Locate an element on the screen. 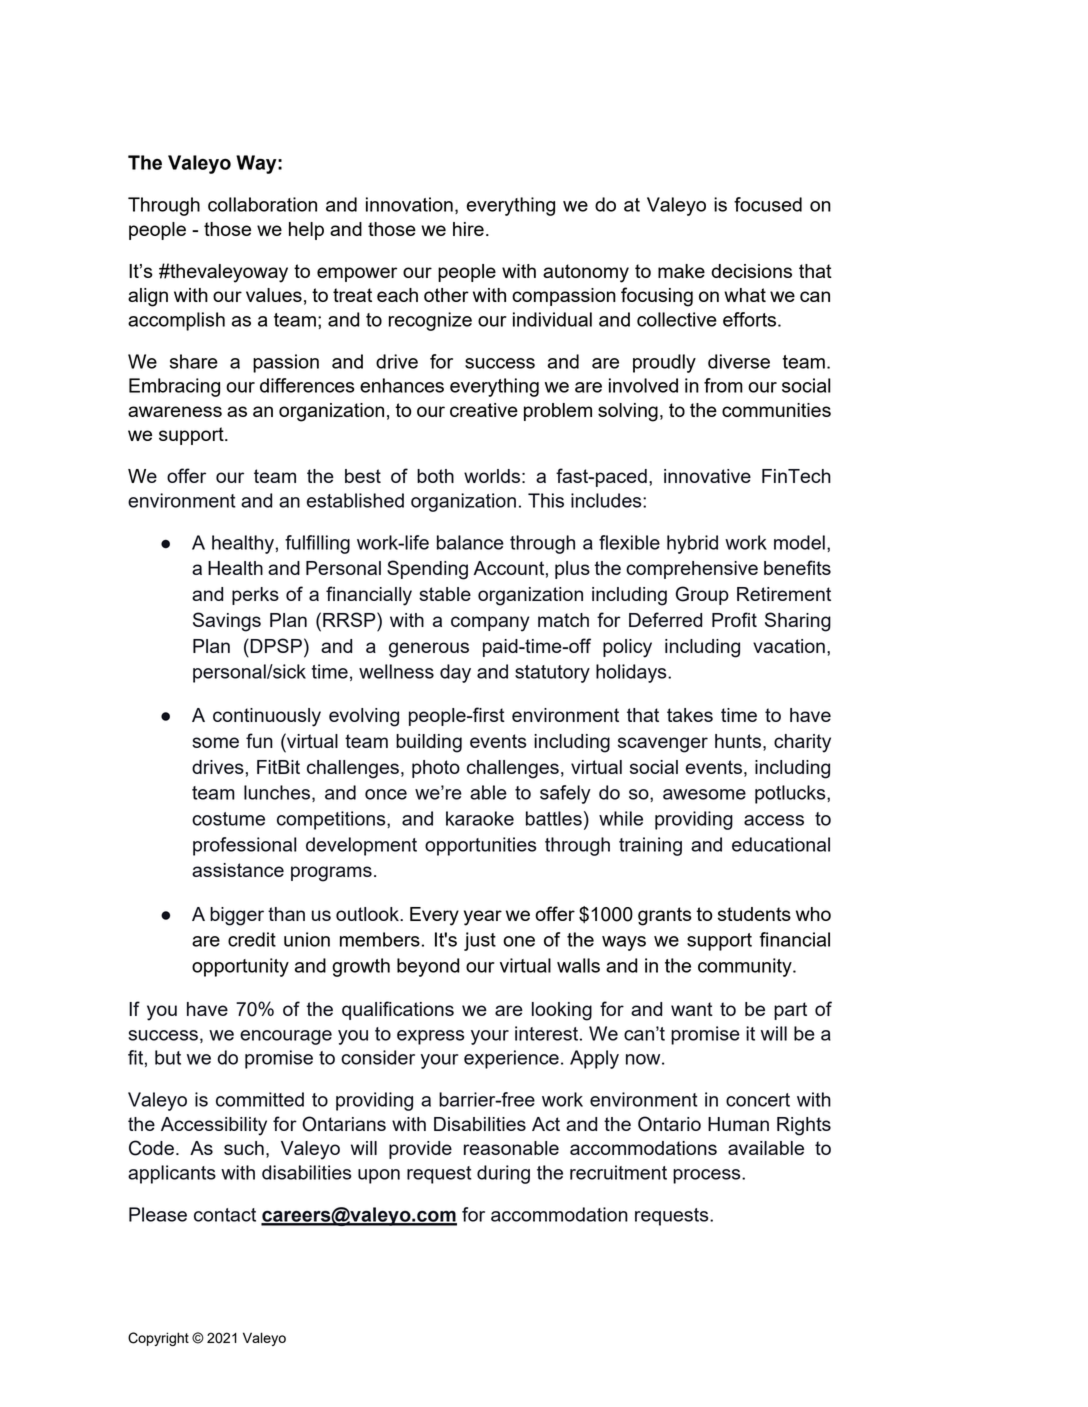 The image size is (1088, 1407). hire is located at coordinates (468, 229).
